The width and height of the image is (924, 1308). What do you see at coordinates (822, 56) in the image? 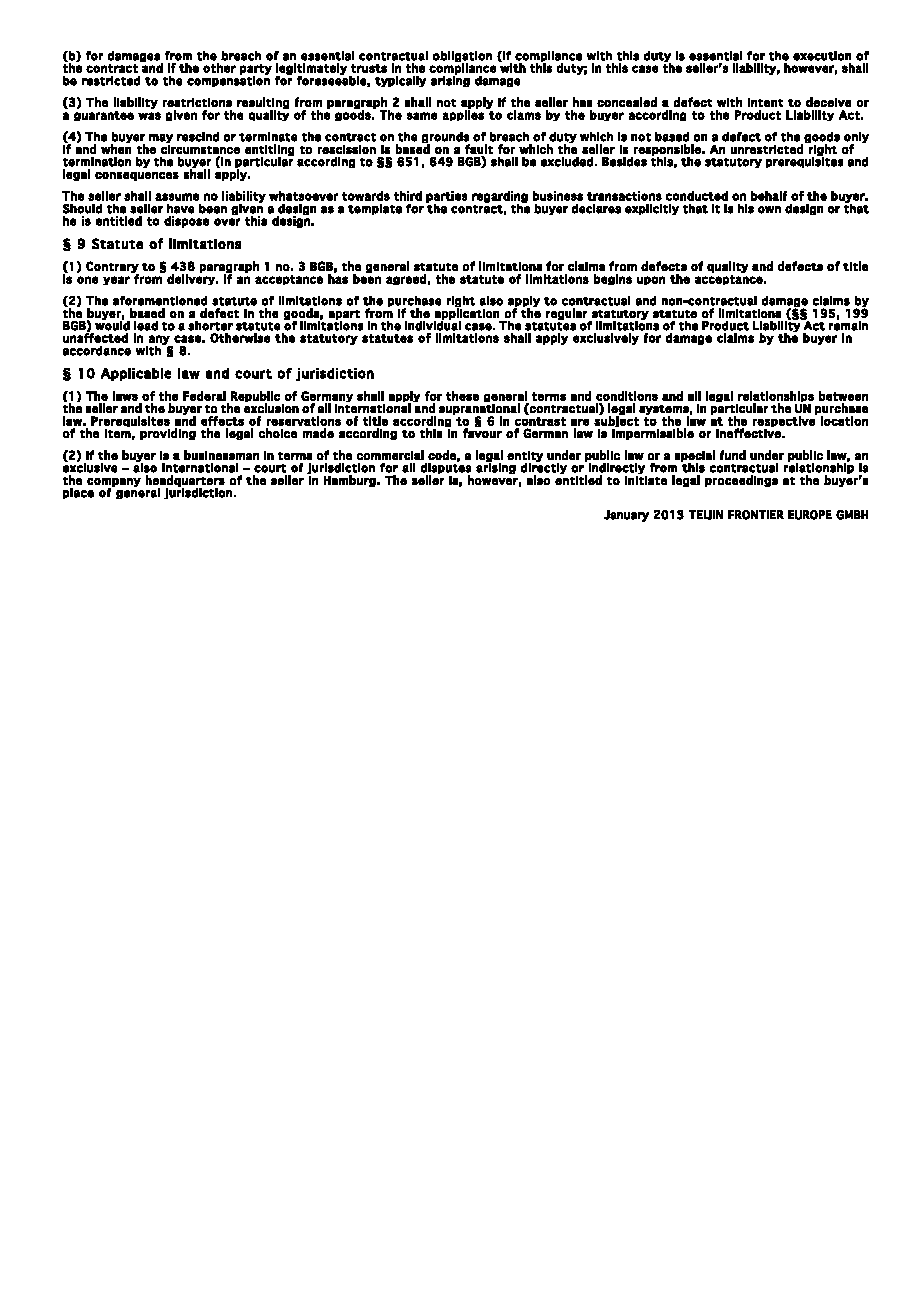
I see `execution` at bounding box center [822, 56].
